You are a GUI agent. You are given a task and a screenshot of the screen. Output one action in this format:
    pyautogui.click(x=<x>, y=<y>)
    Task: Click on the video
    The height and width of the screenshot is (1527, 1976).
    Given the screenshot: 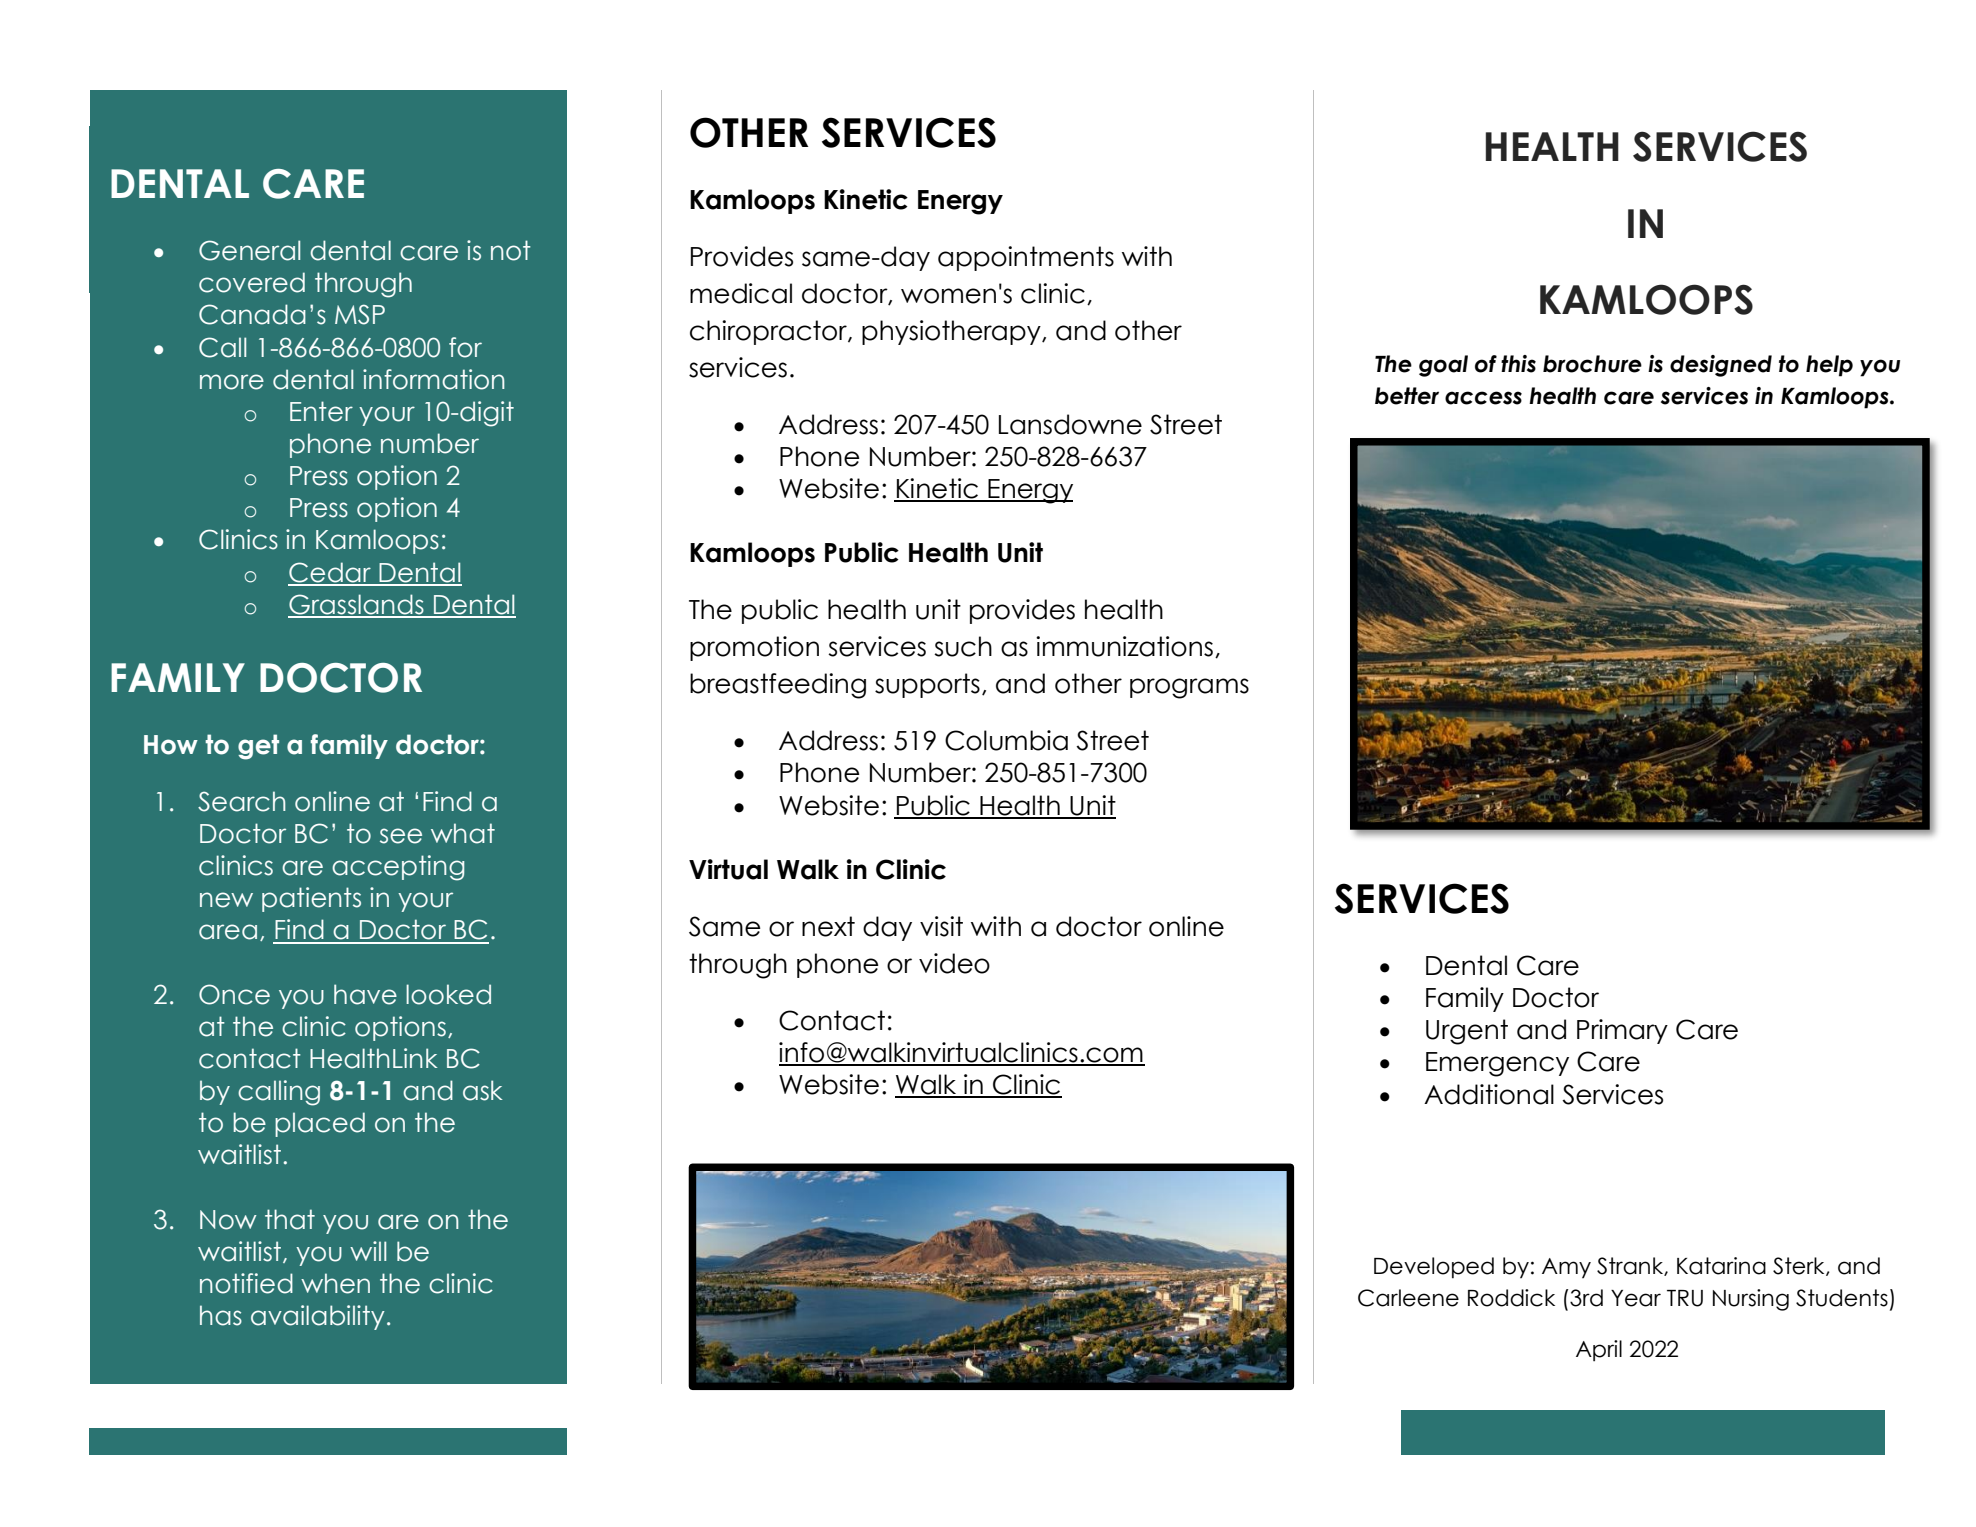 What is the action you would take?
    pyautogui.click(x=954, y=963)
